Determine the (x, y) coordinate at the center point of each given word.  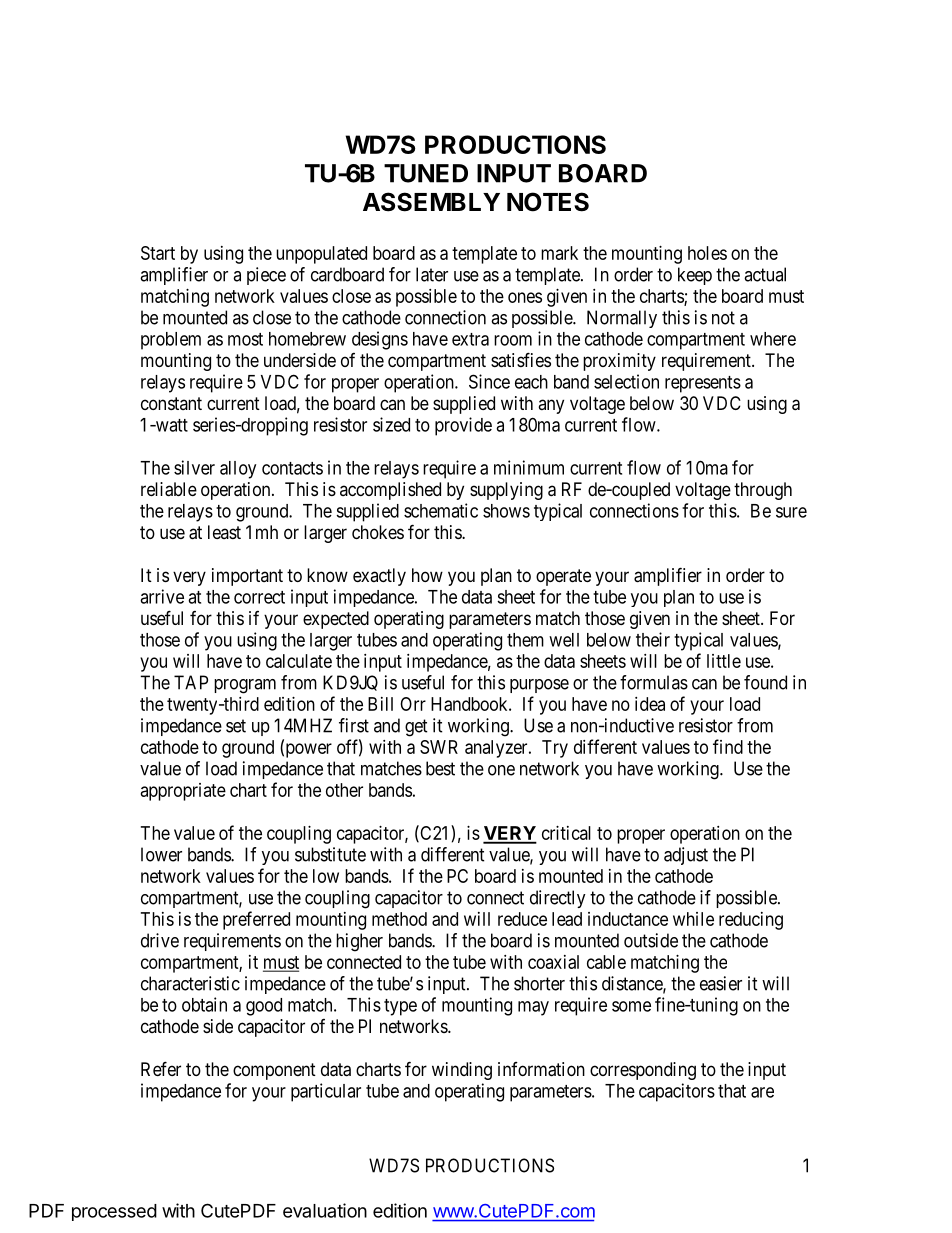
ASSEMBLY (431, 202)
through (763, 491)
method (399, 919)
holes (707, 253)
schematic (441, 510)
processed (114, 1212)
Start (158, 253)
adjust (686, 856)
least (224, 532)
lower (161, 854)
